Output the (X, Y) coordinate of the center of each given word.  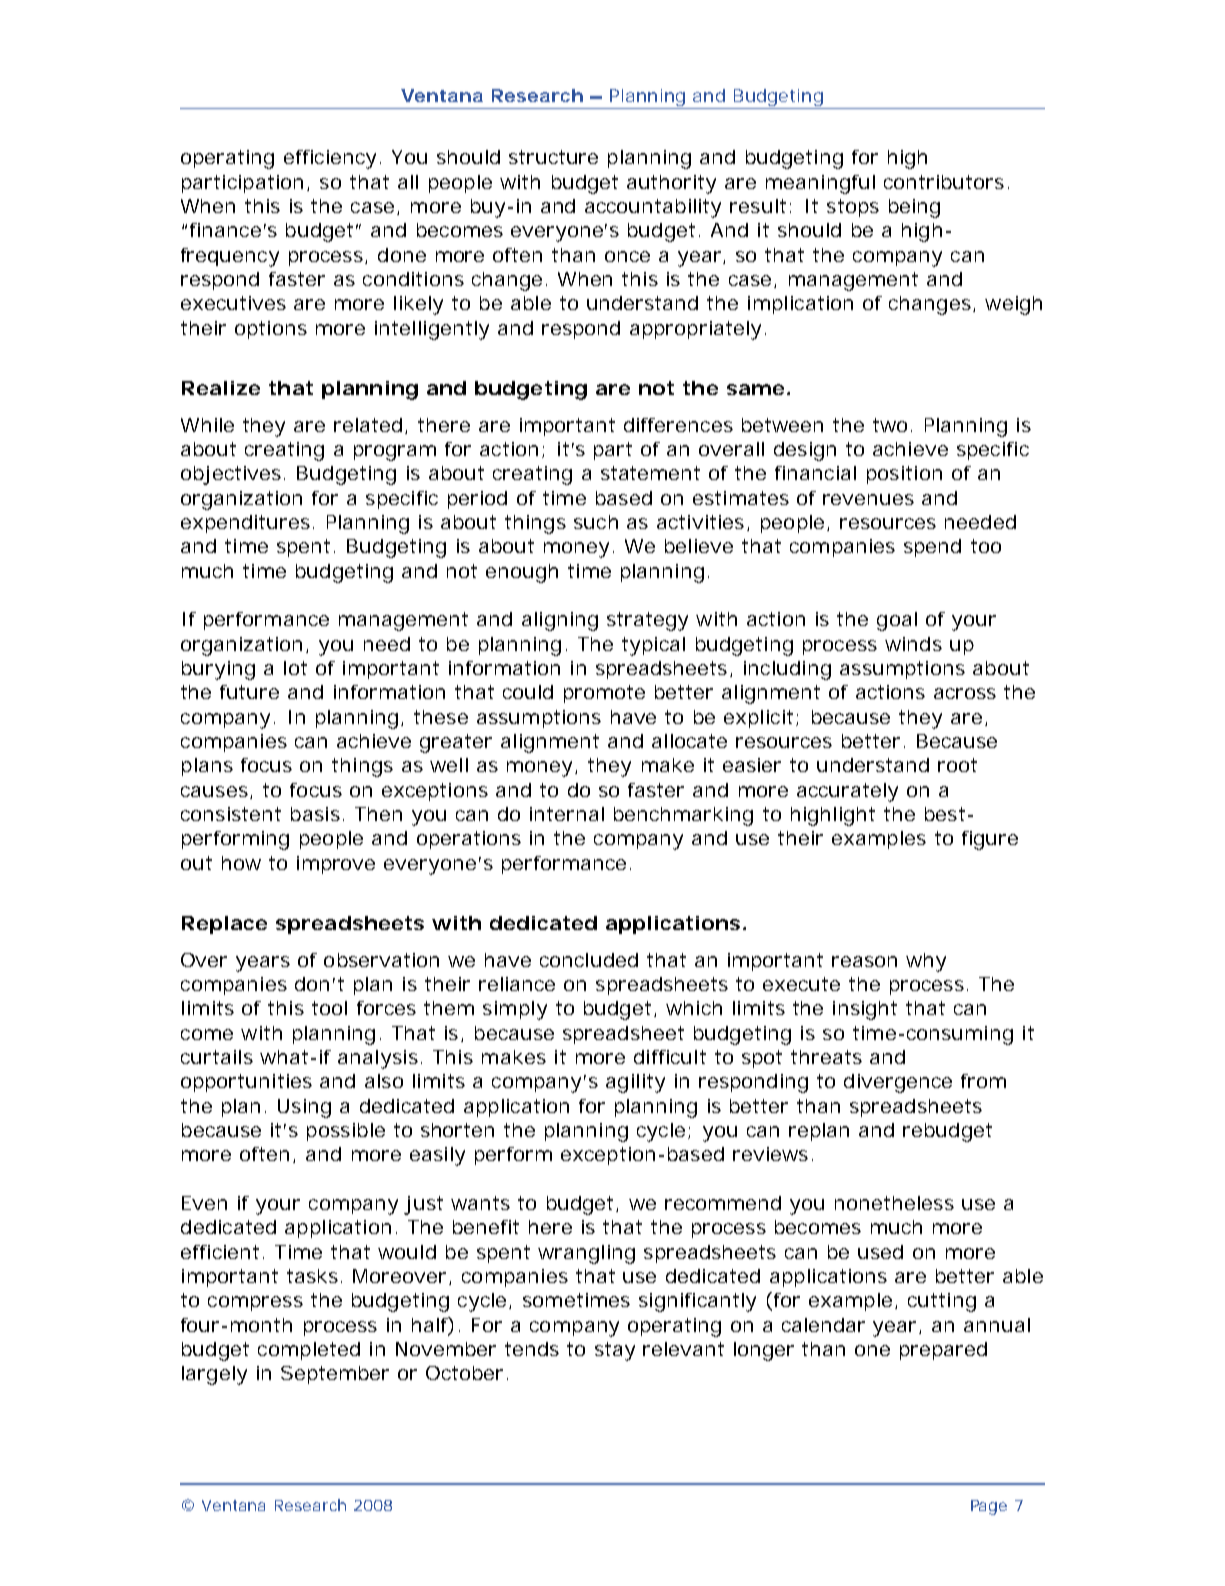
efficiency (330, 159)
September (335, 1375)
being (914, 208)
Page (989, 1507)
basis (315, 814)
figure (990, 840)
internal (567, 814)
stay (615, 1351)
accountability (653, 208)
